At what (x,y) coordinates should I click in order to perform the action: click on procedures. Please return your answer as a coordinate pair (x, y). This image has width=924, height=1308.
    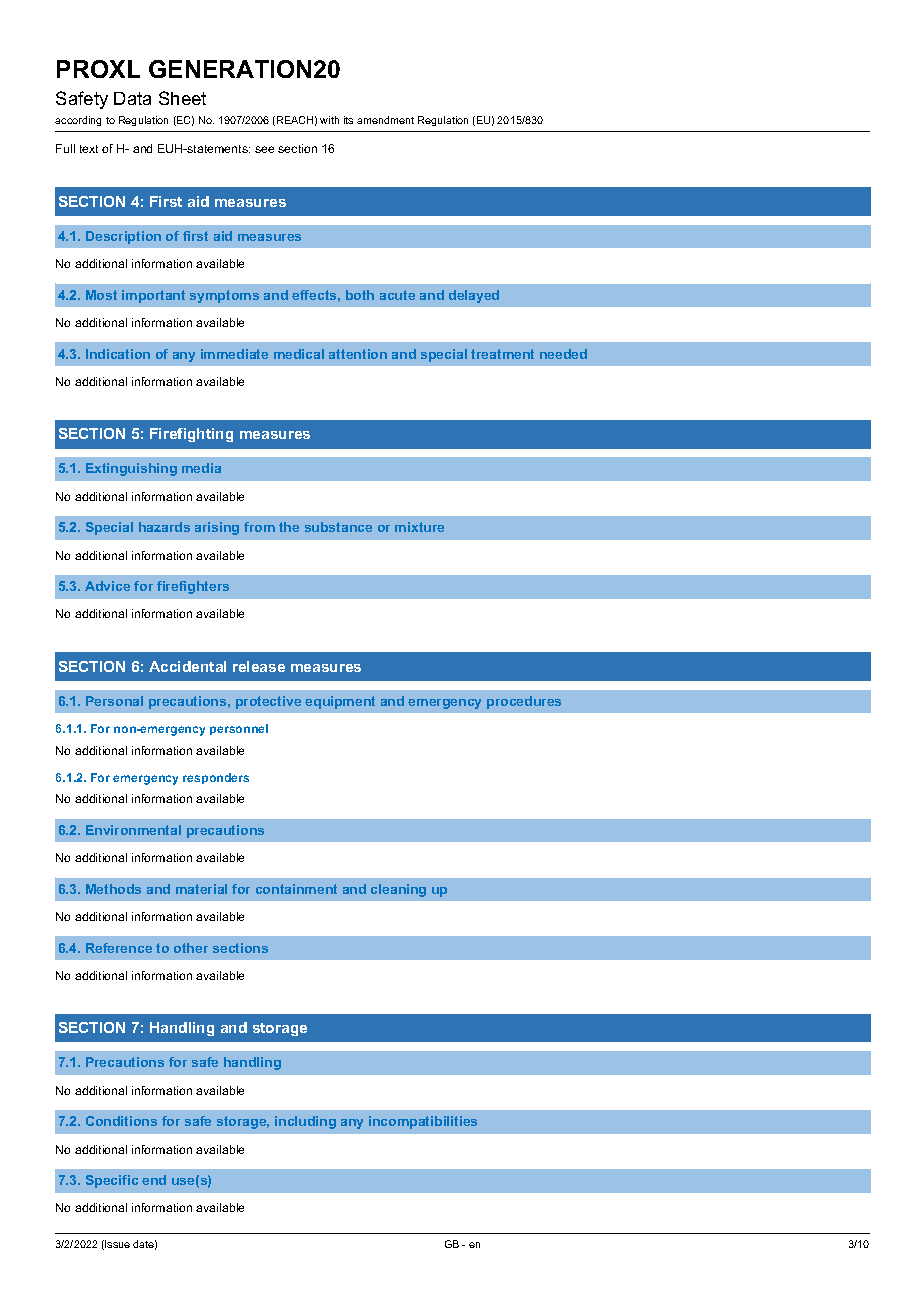
    Looking at the image, I should click on (524, 702).
